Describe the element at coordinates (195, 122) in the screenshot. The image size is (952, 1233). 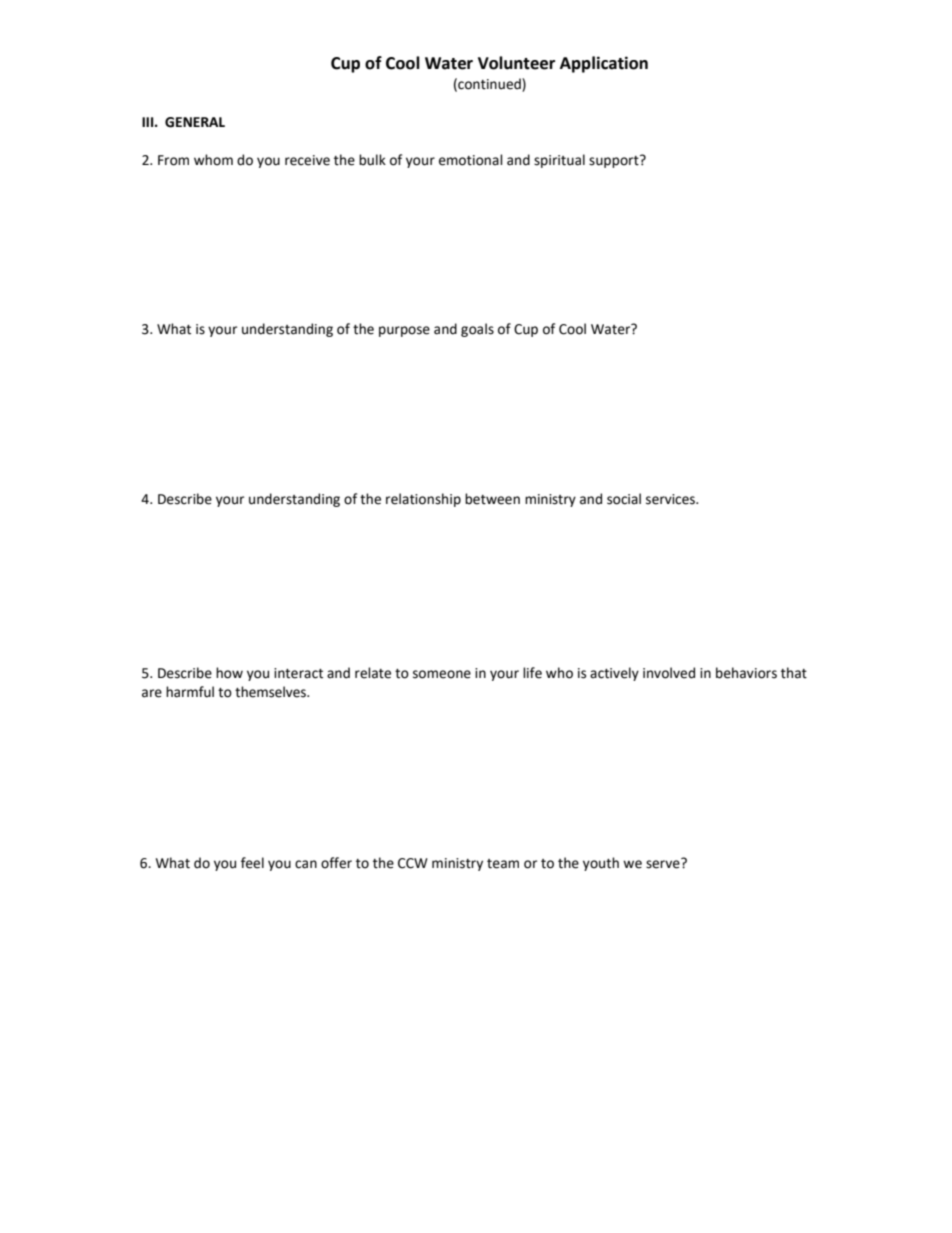
I see `GENERAL` at that location.
